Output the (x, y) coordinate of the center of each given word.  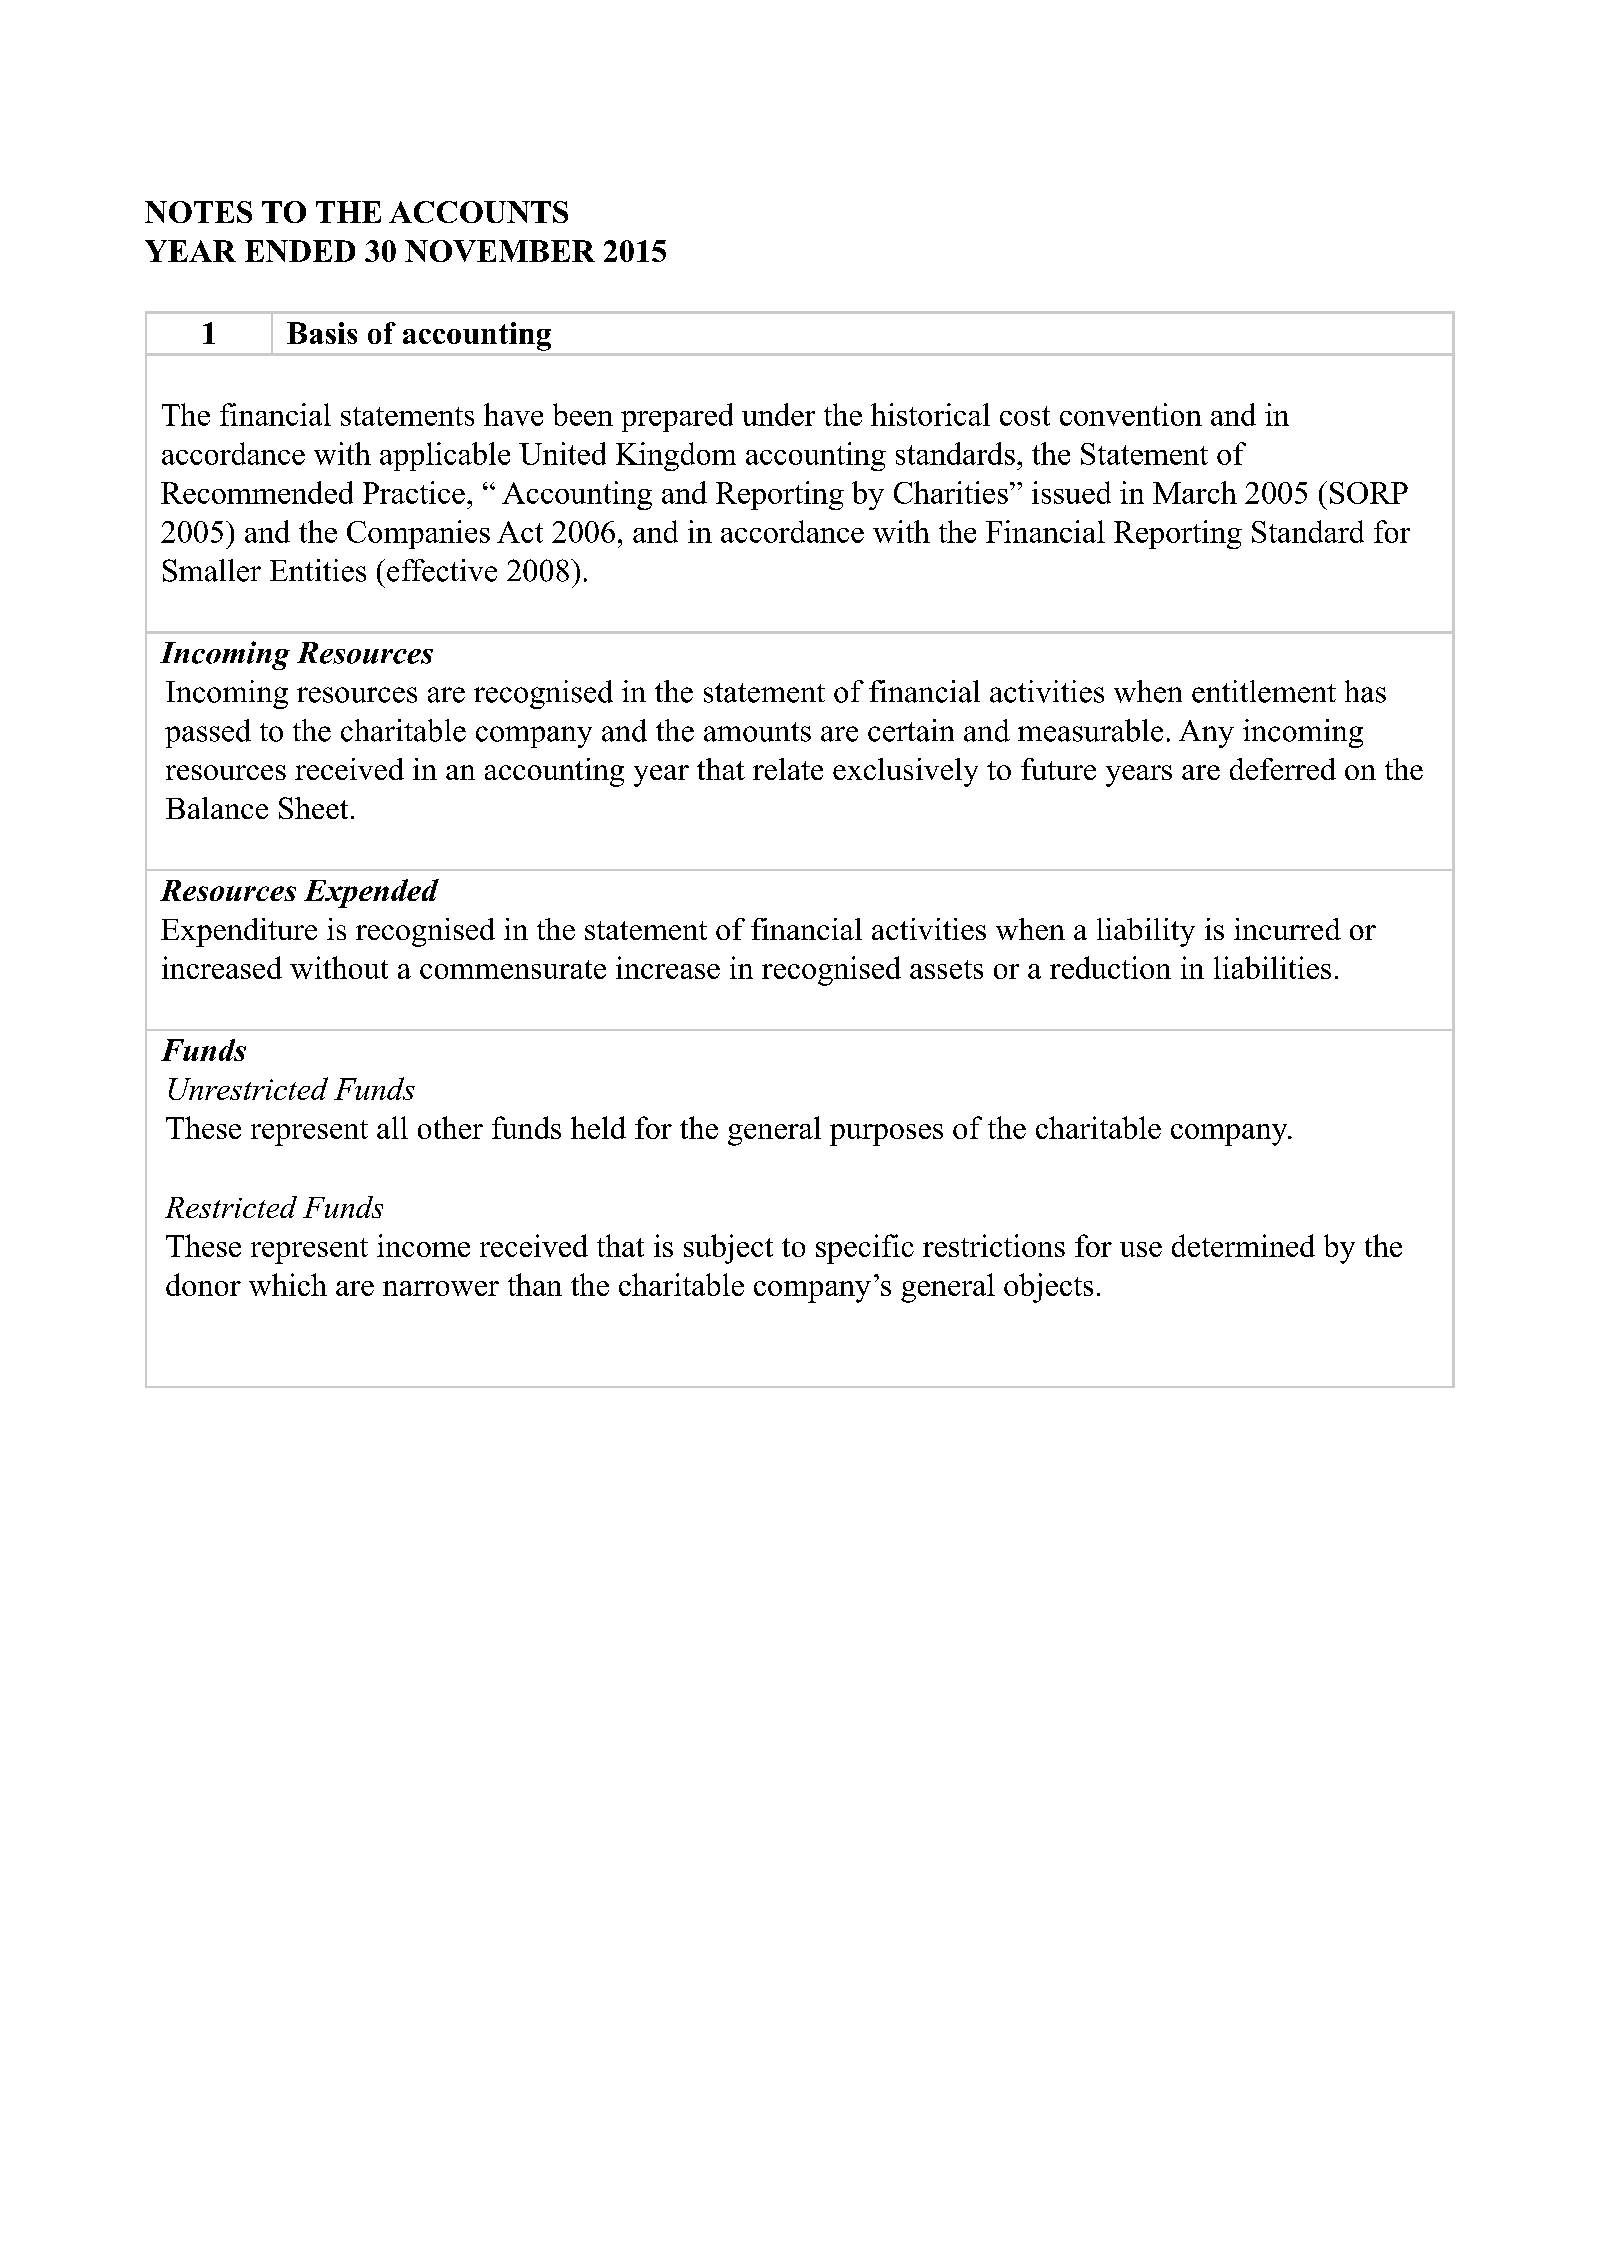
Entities (318, 570)
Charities (951, 492)
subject (728, 1249)
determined (1243, 1245)
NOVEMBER (500, 251)
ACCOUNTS (478, 212)
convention (1131, 414)
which (288, 1284)
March (1195, 492)
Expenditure (239, 932)
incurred (1287, 929)
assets (946, 969)
